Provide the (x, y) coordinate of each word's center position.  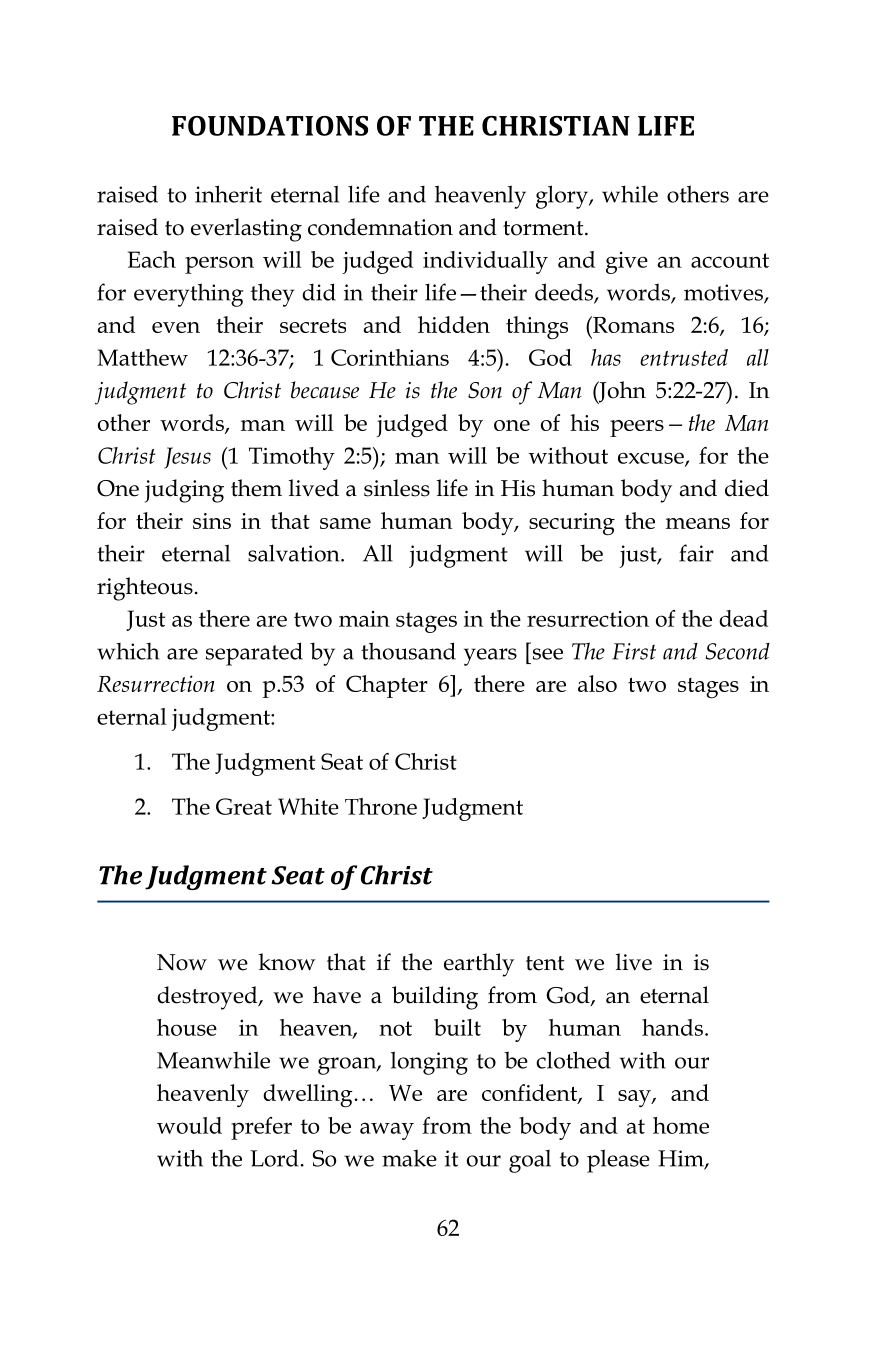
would (189, 1125)
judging (184, 491)
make (409, 1158)
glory (563, 197)
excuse (652, 459)
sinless (397, 488)
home (681, 1125)
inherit (228, 194)
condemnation (380, 227)
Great (244, 806)
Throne (381, 806)
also (597, 683)
